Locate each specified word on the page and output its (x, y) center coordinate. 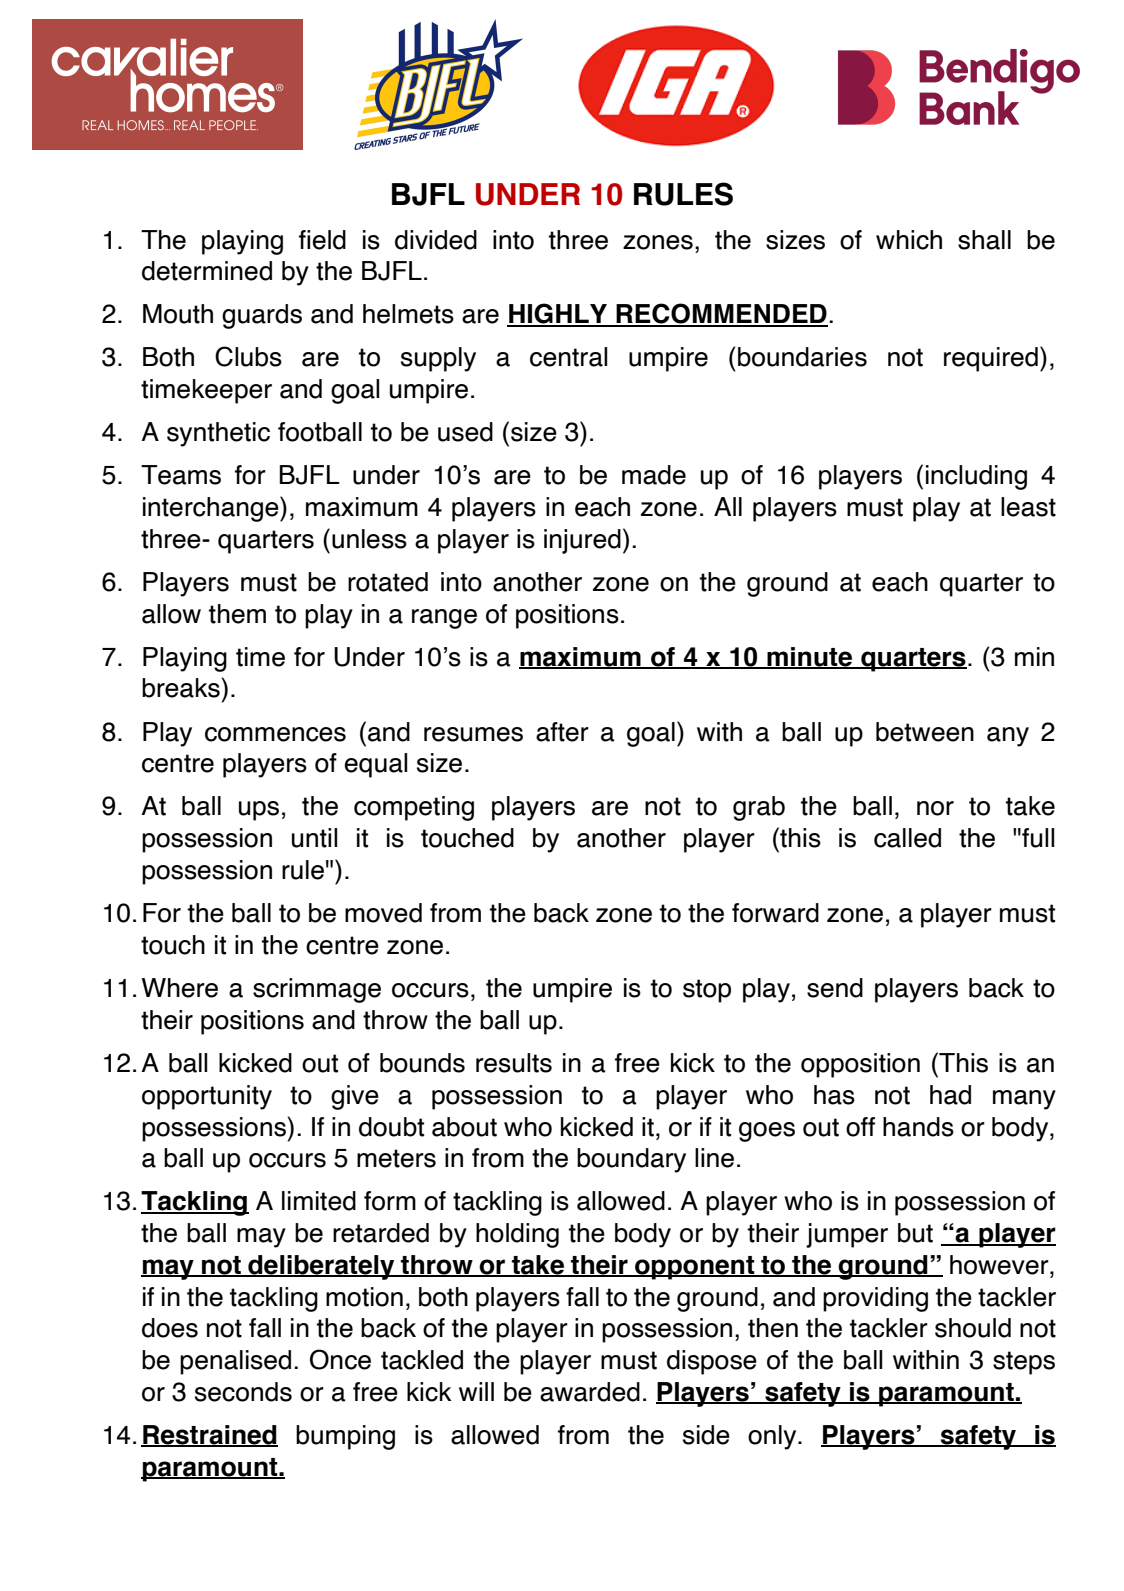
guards (262, 316)
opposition (860, 1065)
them (237, 614)
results (514, 1063)
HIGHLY (558, 314)
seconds (243, 1392)
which (909, 240)
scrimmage (317, 990)
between (925, 732)
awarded (590, 1392)
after (562, 732)
